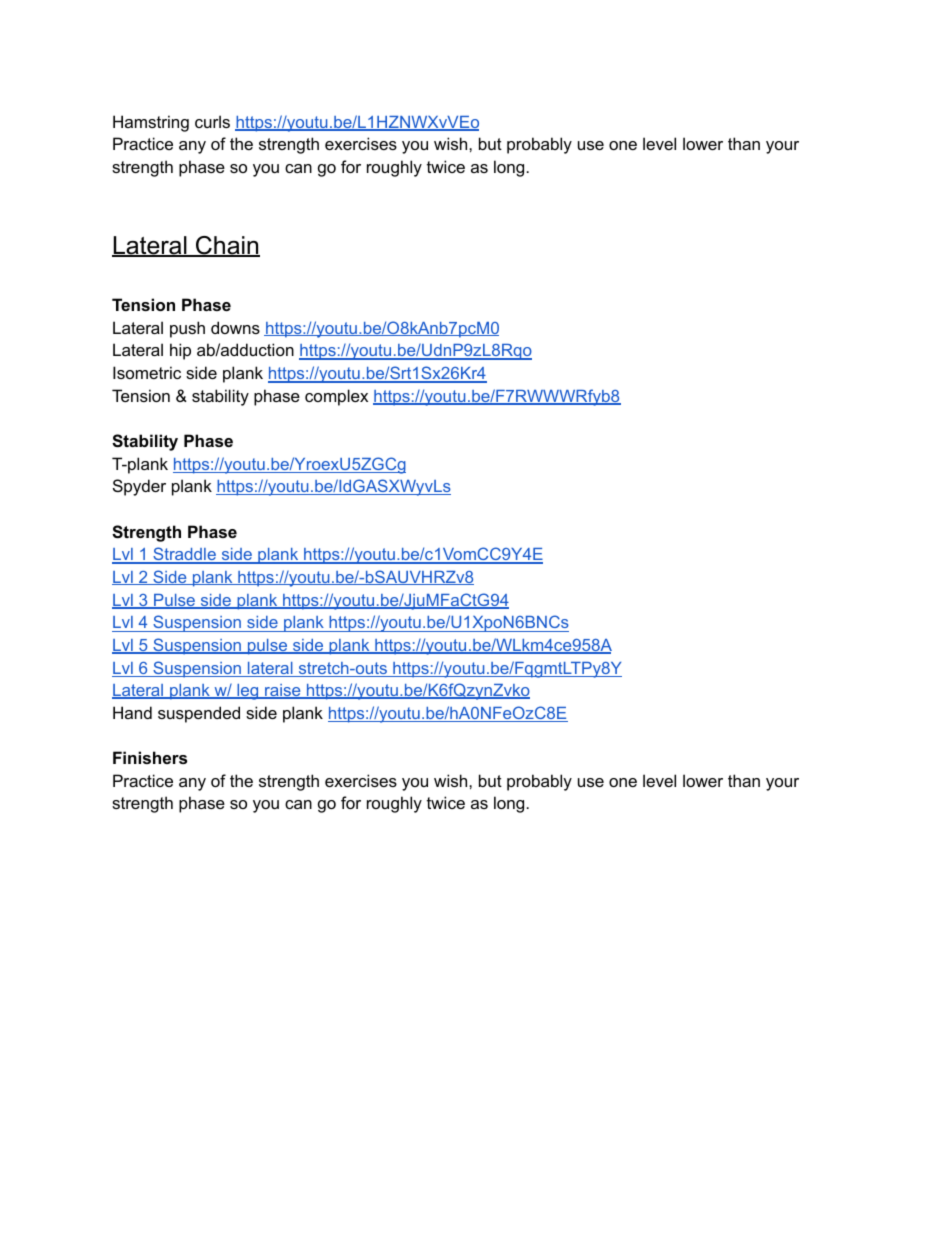 The width and height of the screenshot is (952, 1233). What do you see at coordinates (248, 692) in the screenshot?
I see `leg` at bounding box center [248, 692].
